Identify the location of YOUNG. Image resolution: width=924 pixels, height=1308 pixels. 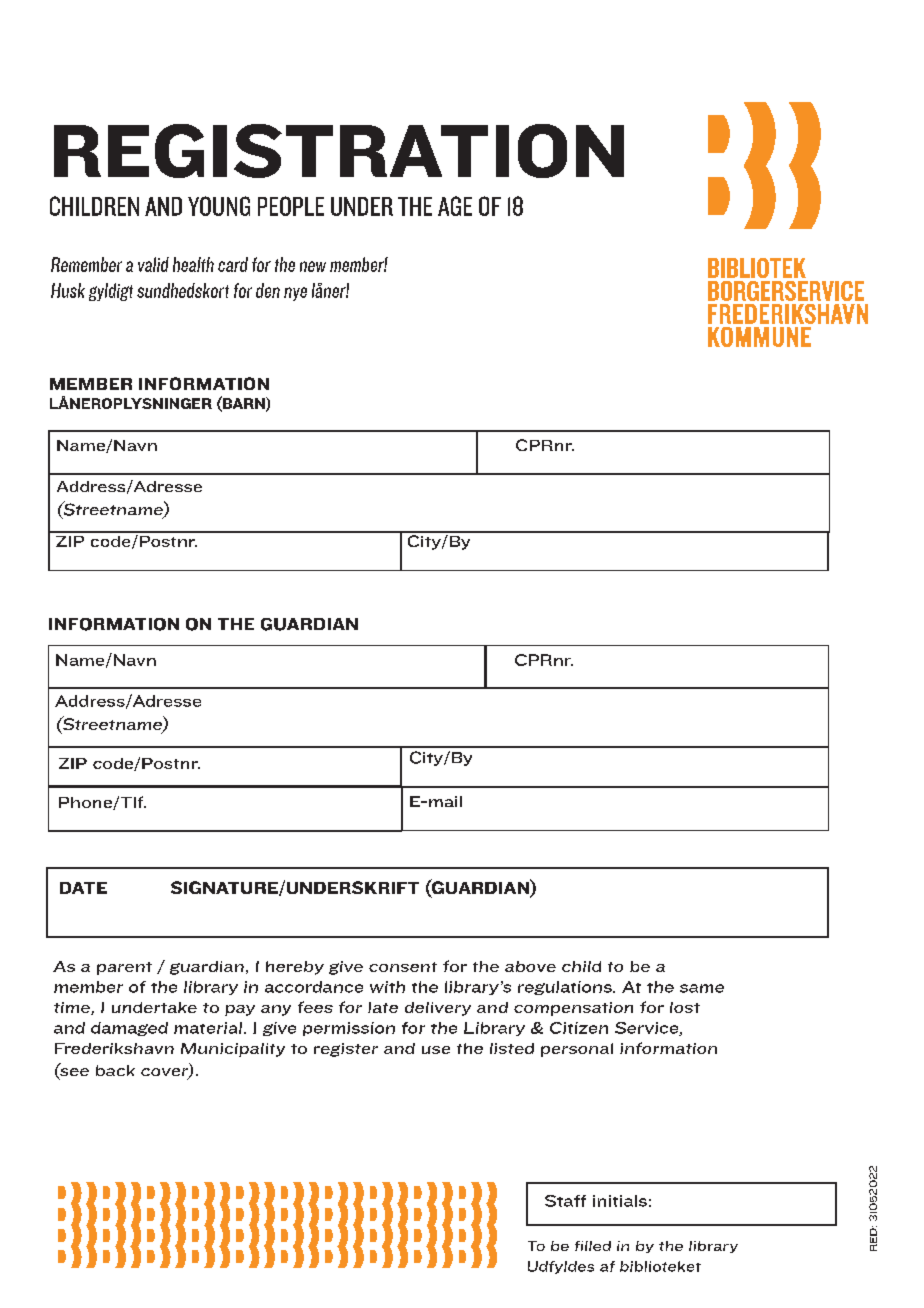
(219, 206).
